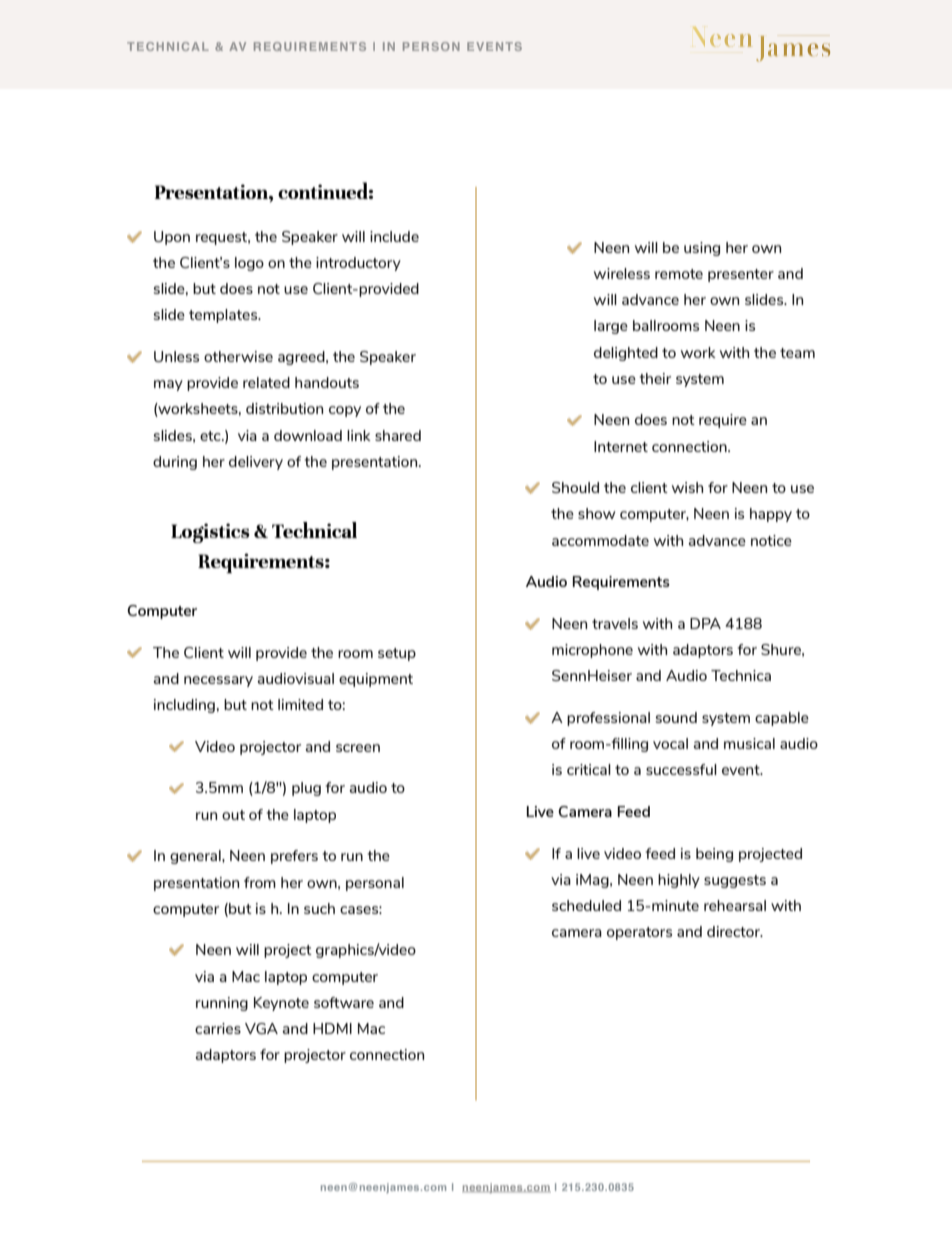  Describe the element at coordinates (749, 743) in the screenshot. I see `musical` at that location.
